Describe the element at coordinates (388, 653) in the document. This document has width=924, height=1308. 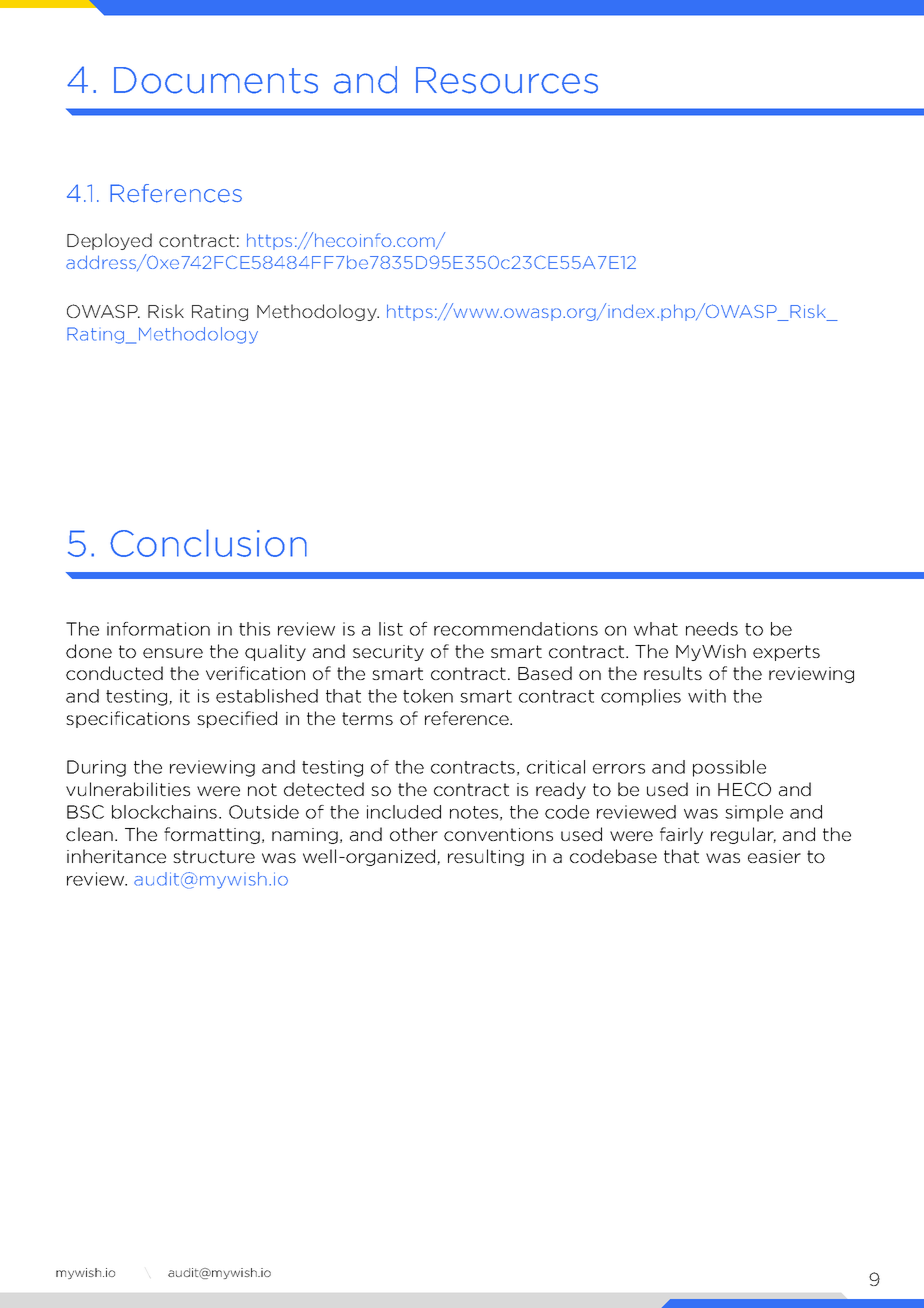
I see `security` at that location.
